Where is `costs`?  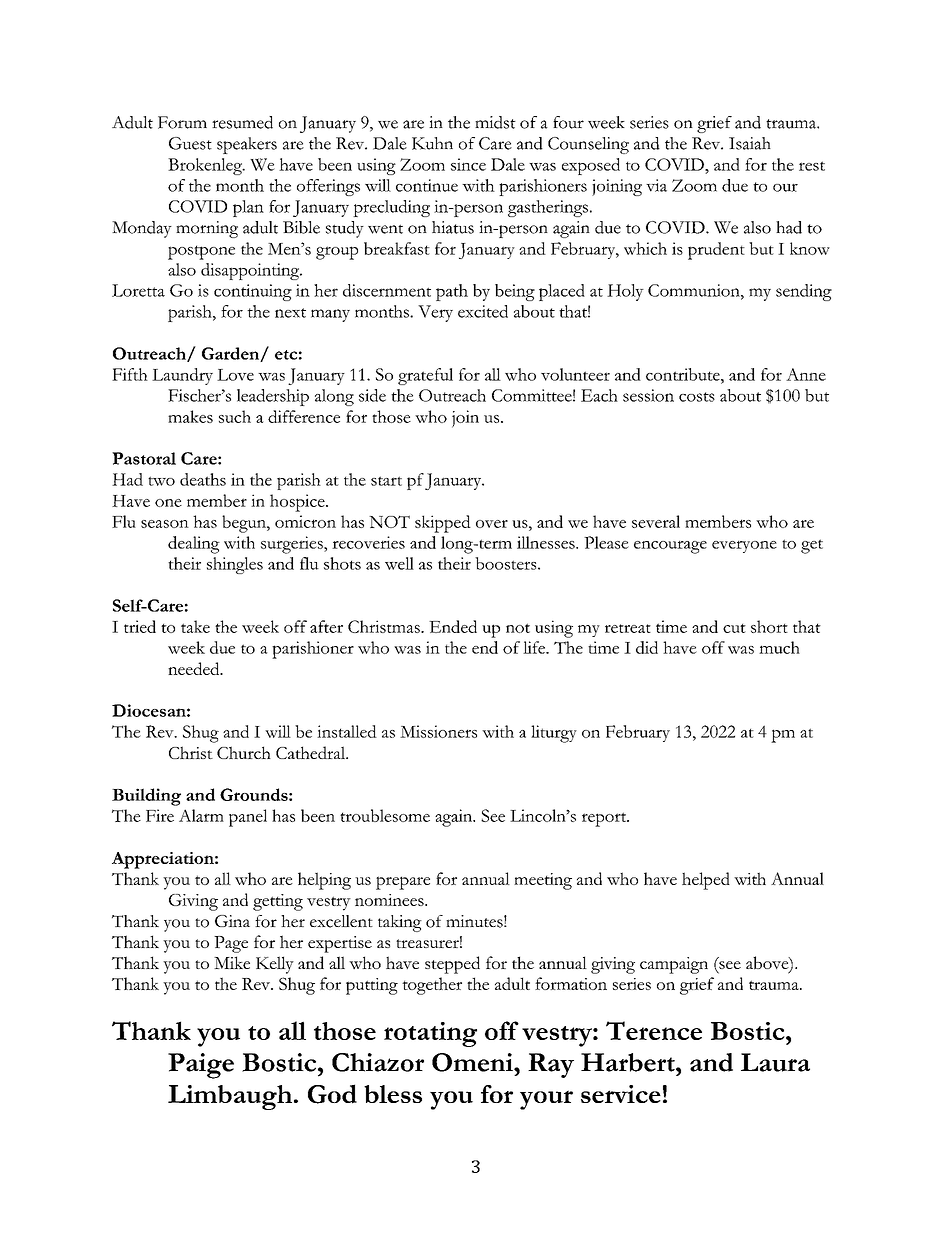
costs is located at coordinates (697, 397).
